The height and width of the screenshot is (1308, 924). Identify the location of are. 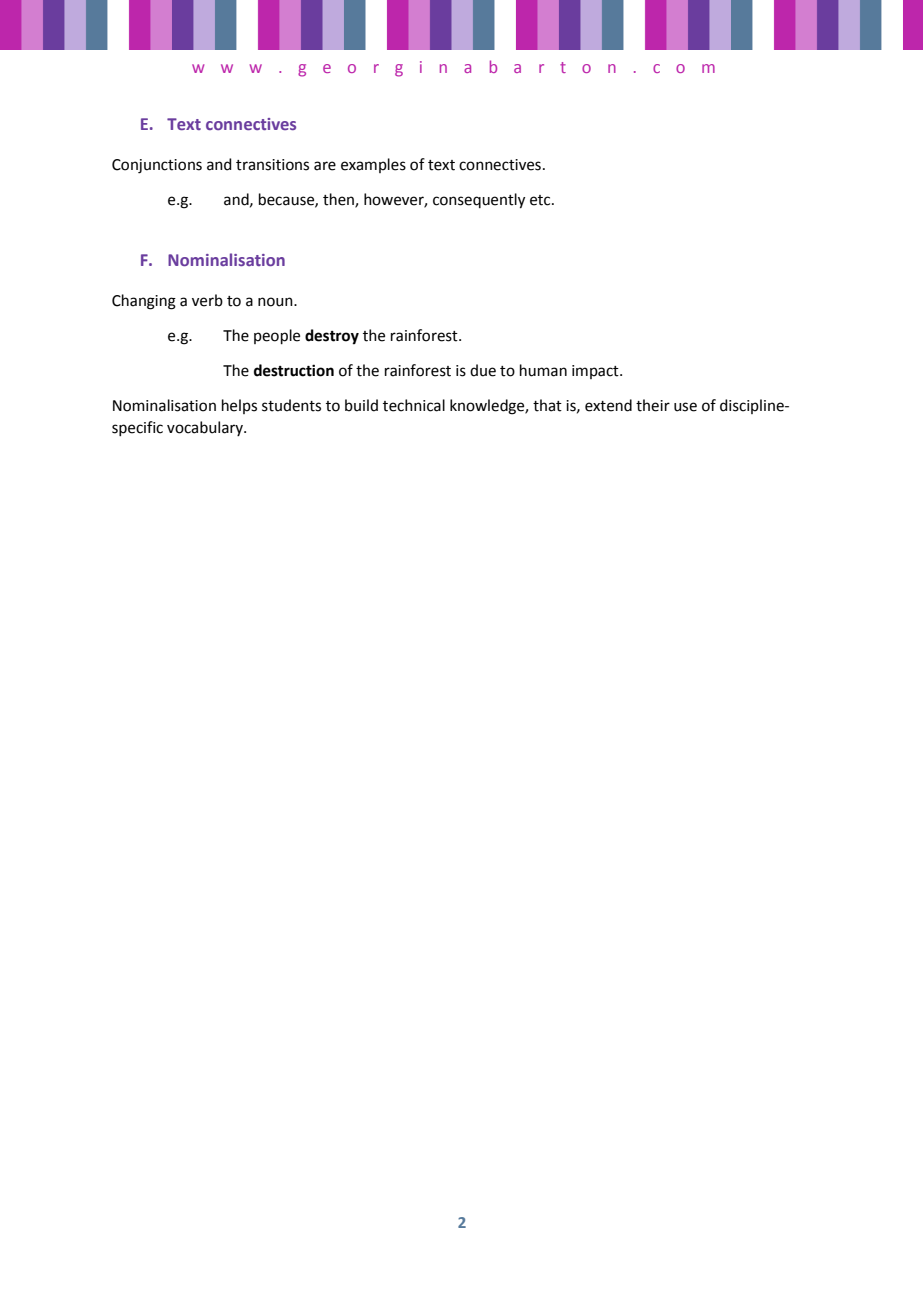
(325, 166).
